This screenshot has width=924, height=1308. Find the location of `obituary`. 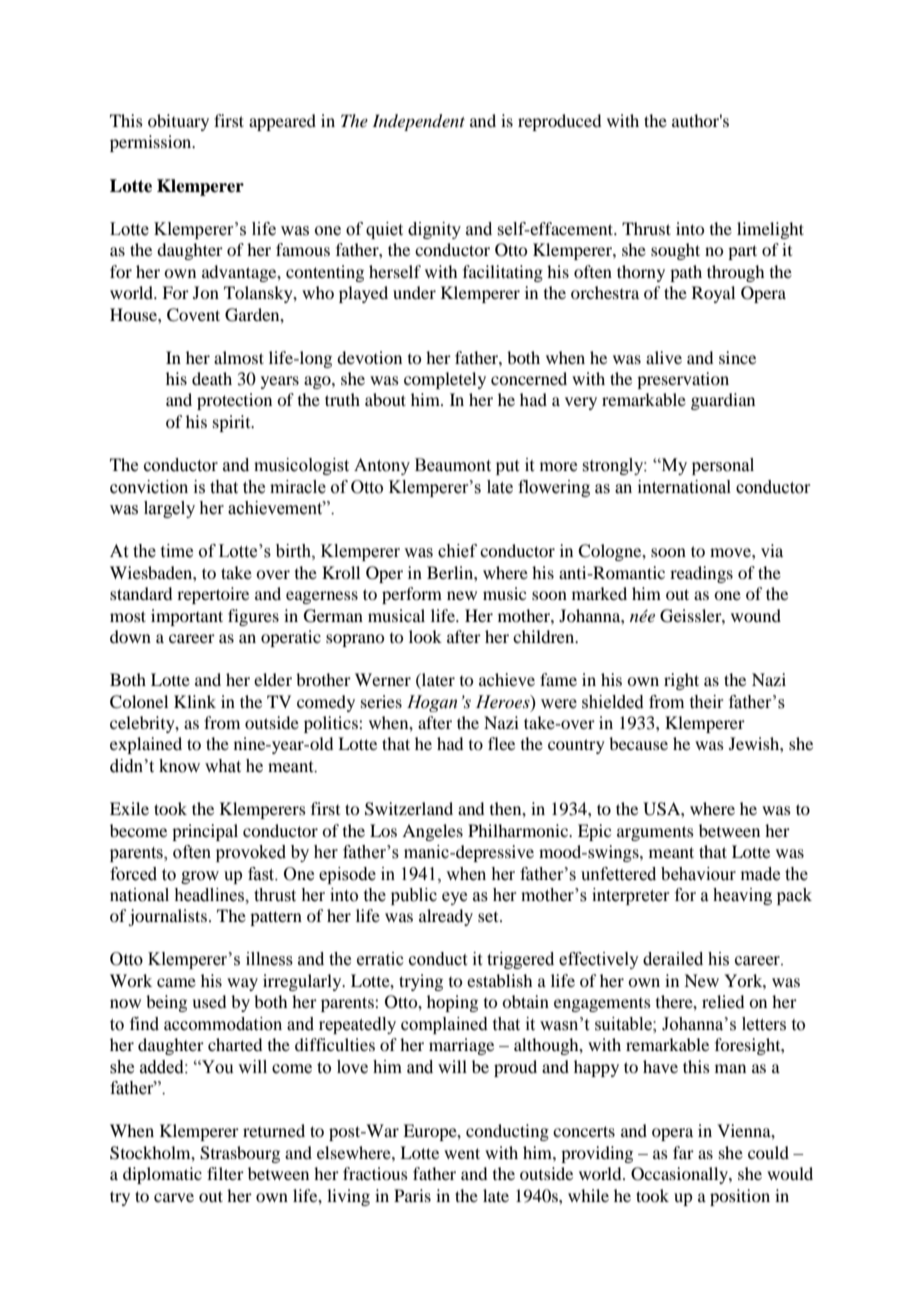

obituary is located at coordinates (178, 122).
